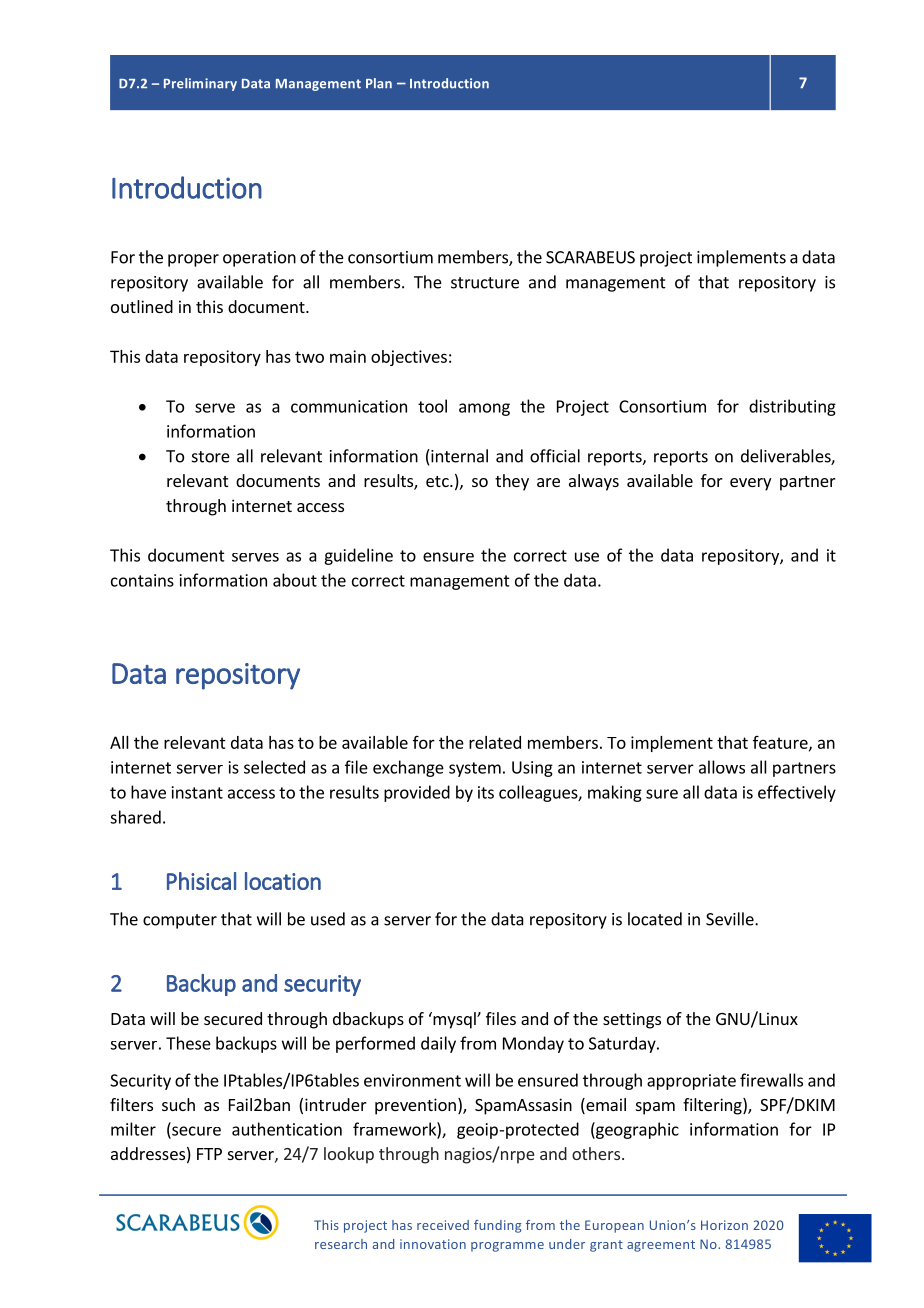  What do you see at coordinates (485, 283) in the document?
I see `structure` at bounding box center [485, 283].
